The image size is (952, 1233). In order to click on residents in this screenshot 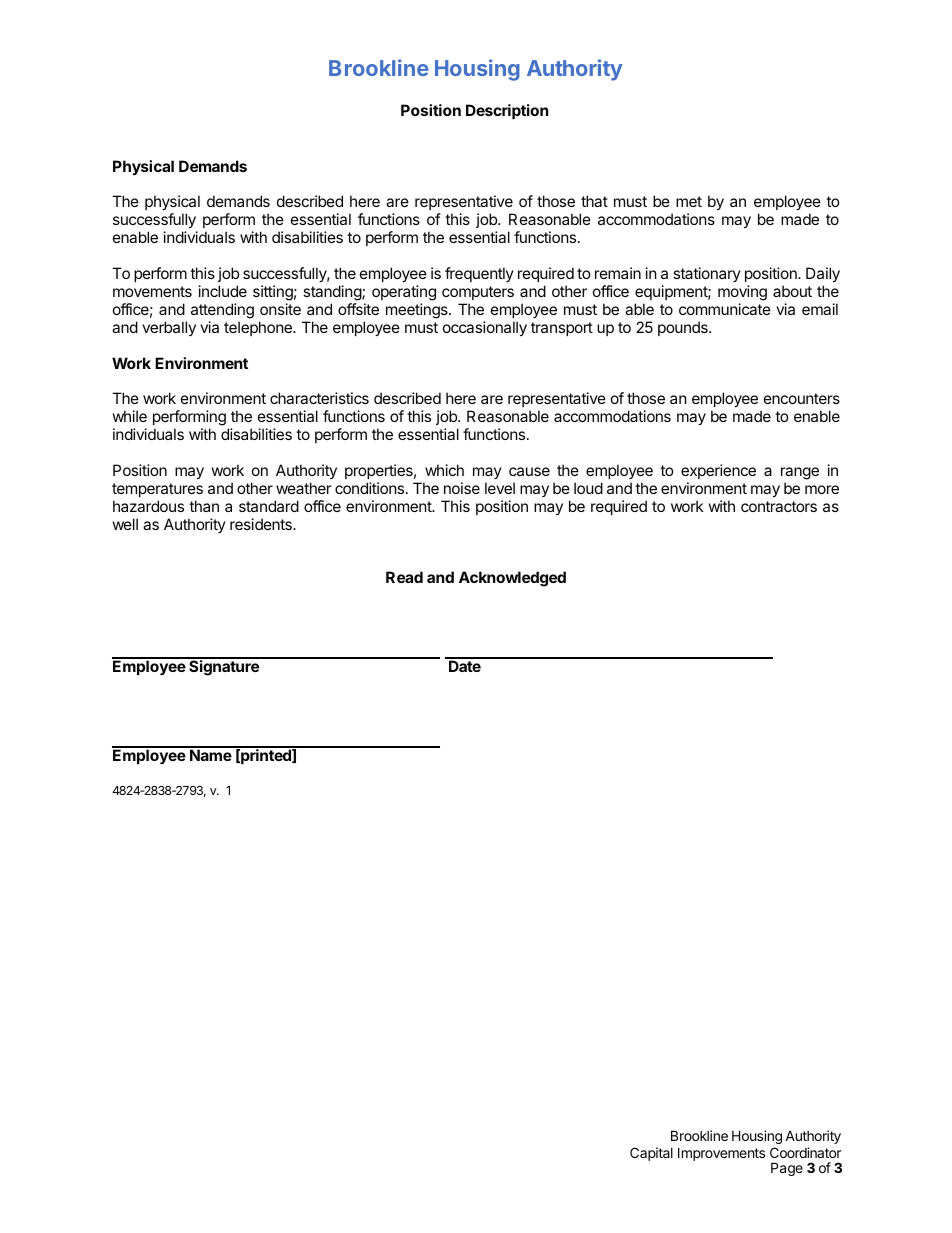, I will do `click(262, 524)`.
